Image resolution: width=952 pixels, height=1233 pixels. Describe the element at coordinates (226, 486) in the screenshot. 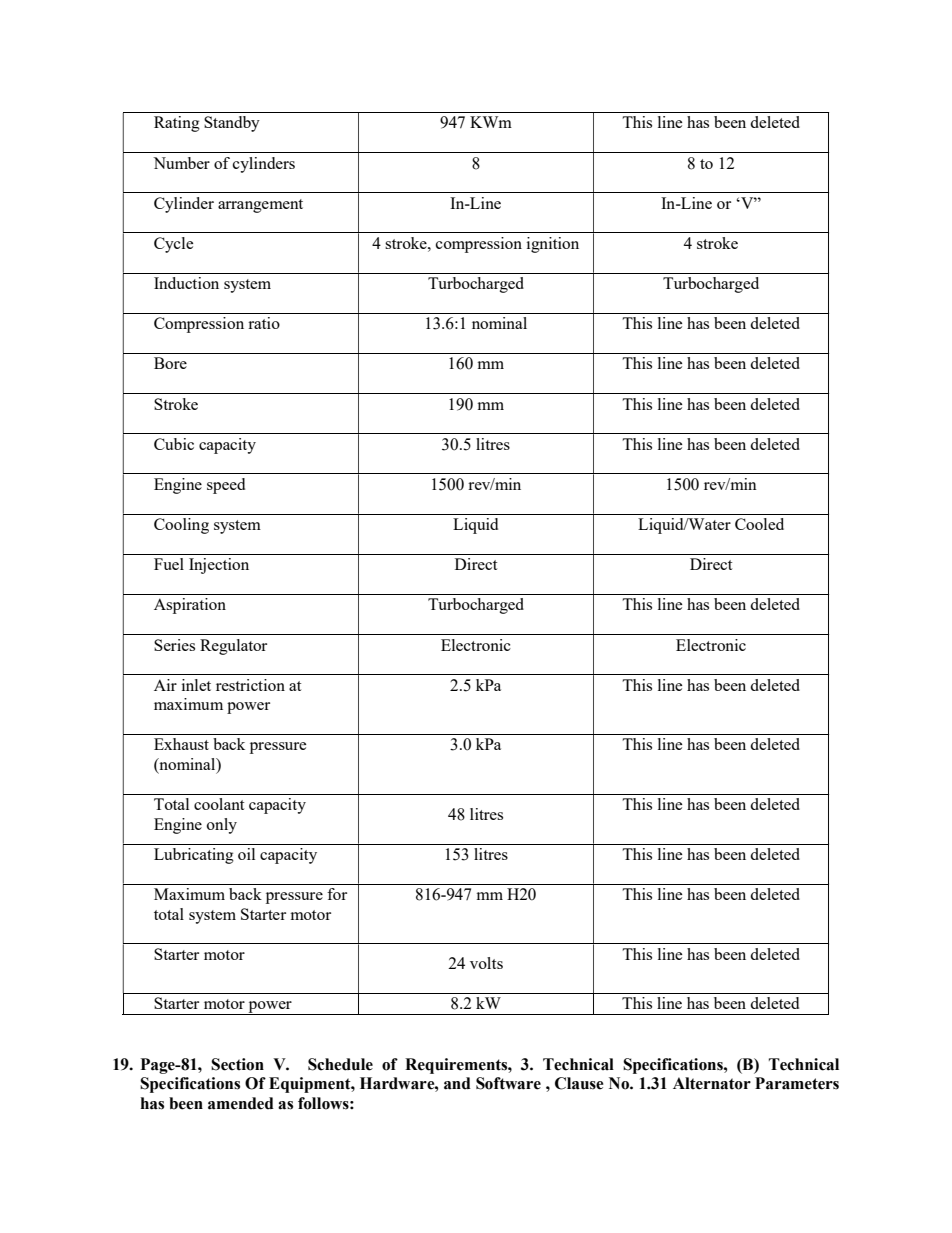

I see `speed` at that location.
